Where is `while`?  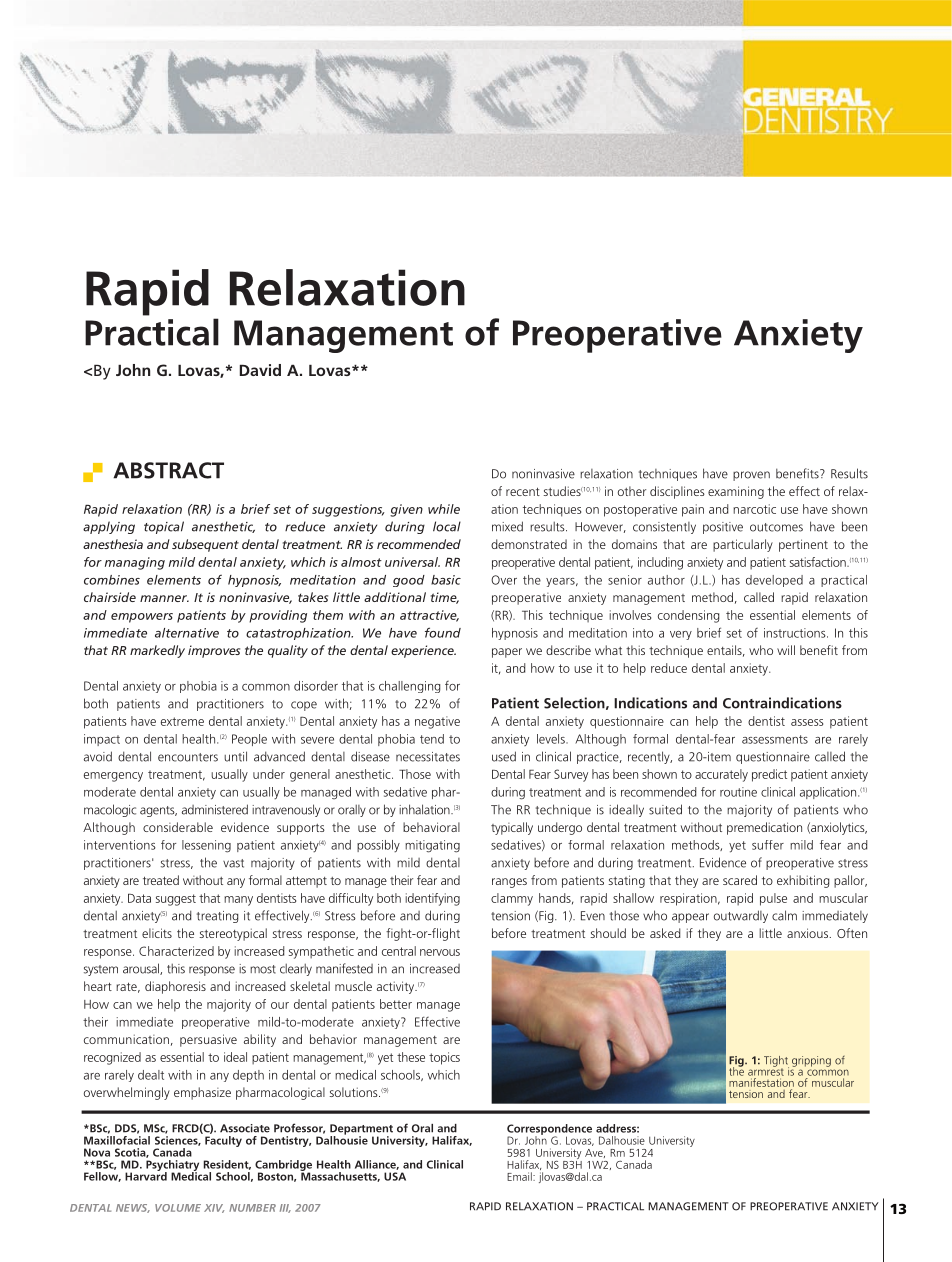
while is located at coordinates (444, 509).
